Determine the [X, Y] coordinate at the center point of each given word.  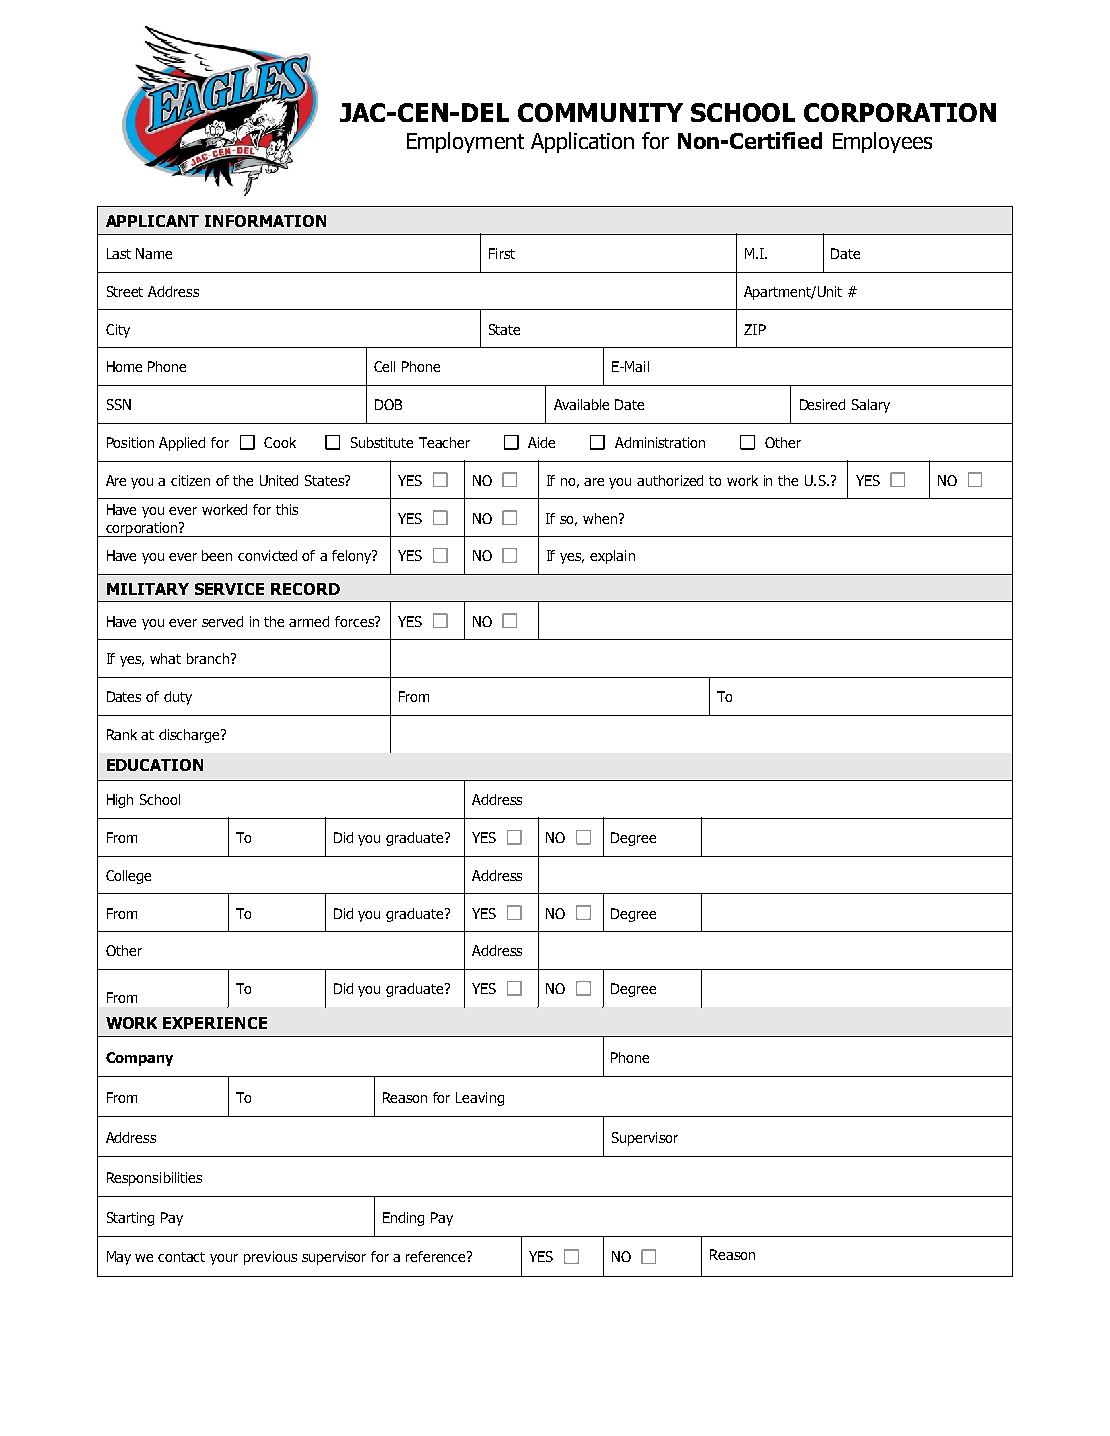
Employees [882, 142]
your [224, 1259]
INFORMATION [265, 221]
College [128, 877]
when [601, 518]
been [217, 555]
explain [612, 557]
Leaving [480, 1099]
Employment [465, 142]
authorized [670, 480]
